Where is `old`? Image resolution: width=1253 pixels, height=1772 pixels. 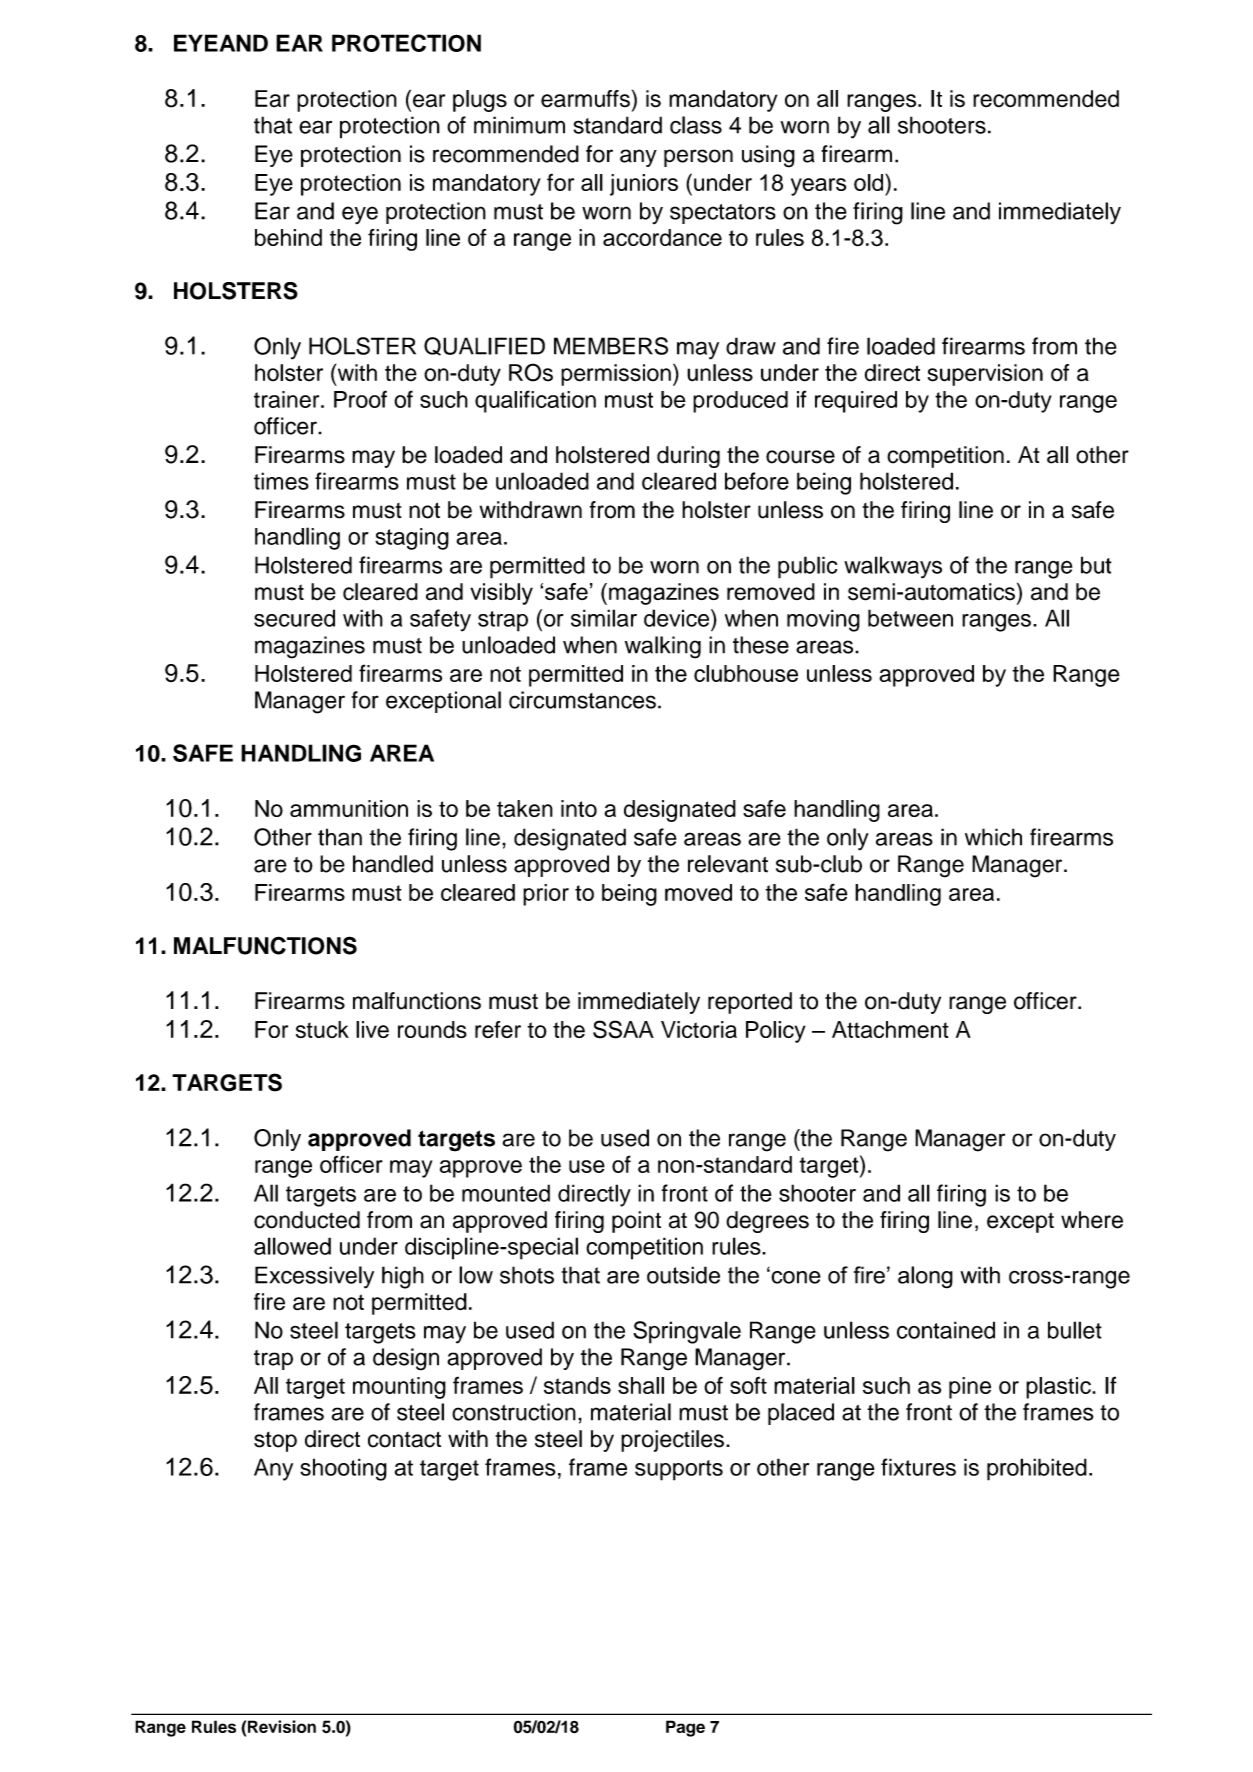 old is located at coordinates (870, 182).
